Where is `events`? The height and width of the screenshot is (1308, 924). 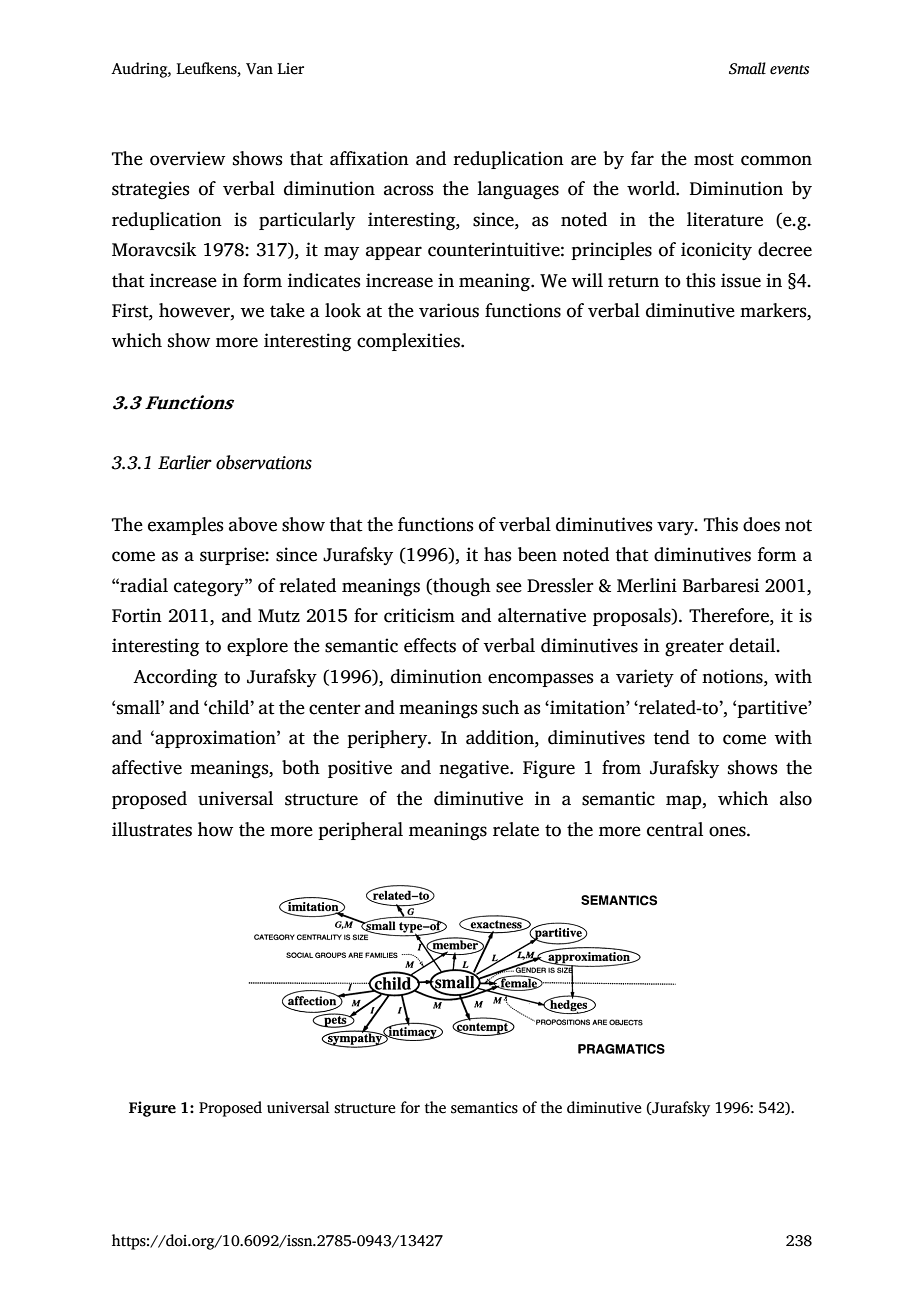 events is located at coordinates (789, 70).
